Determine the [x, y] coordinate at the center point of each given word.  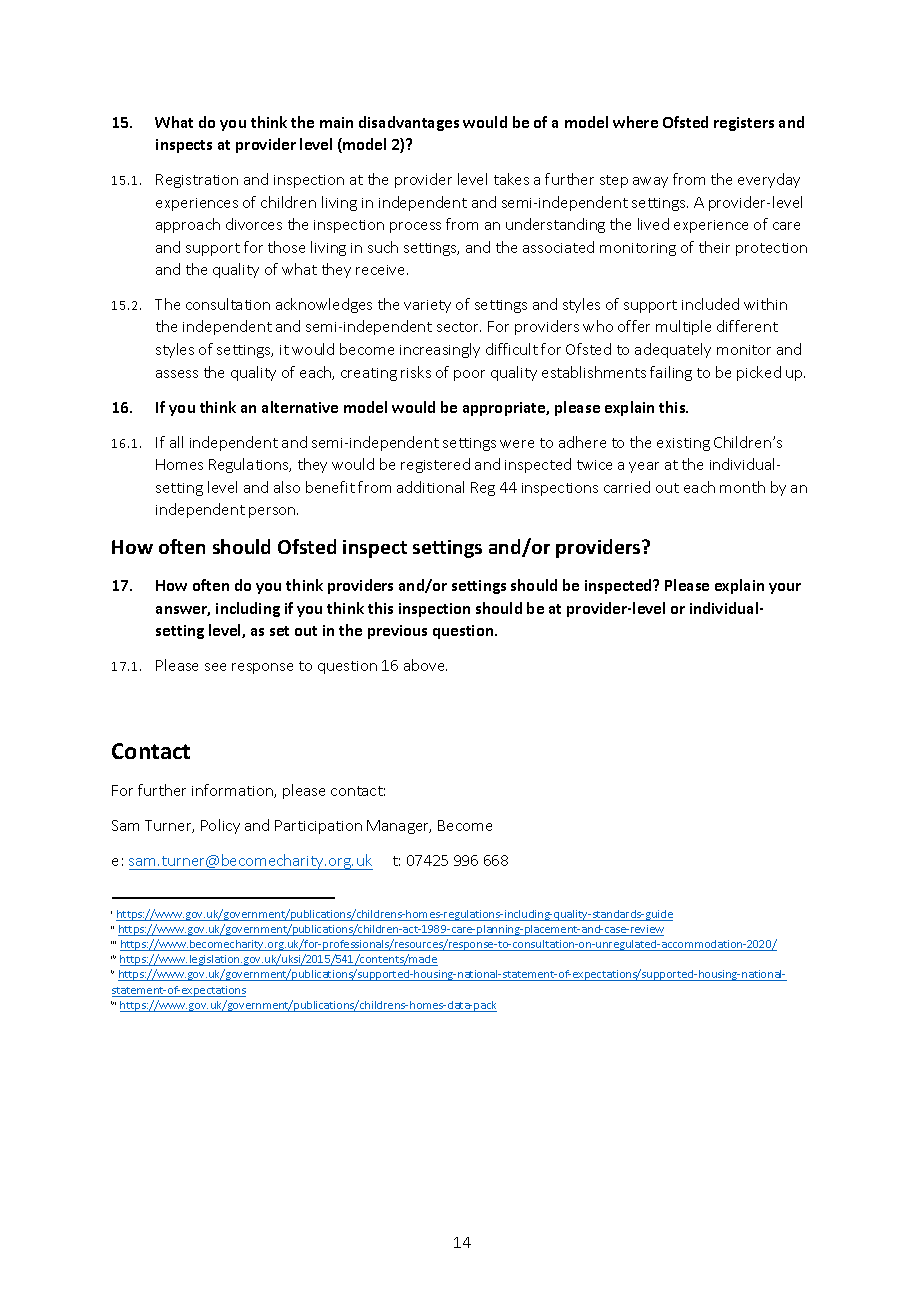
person [273, 512]
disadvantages [409, 123]
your [785, 588]
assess [177, 374]
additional [430, 487]
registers [744, 124]
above [425, 665]
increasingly [440, 350]
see [215, 667]
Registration [197, 181]
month [742, 487]
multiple [683, 327]
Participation [318, 827]
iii [113, 942]
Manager [399, 827]
